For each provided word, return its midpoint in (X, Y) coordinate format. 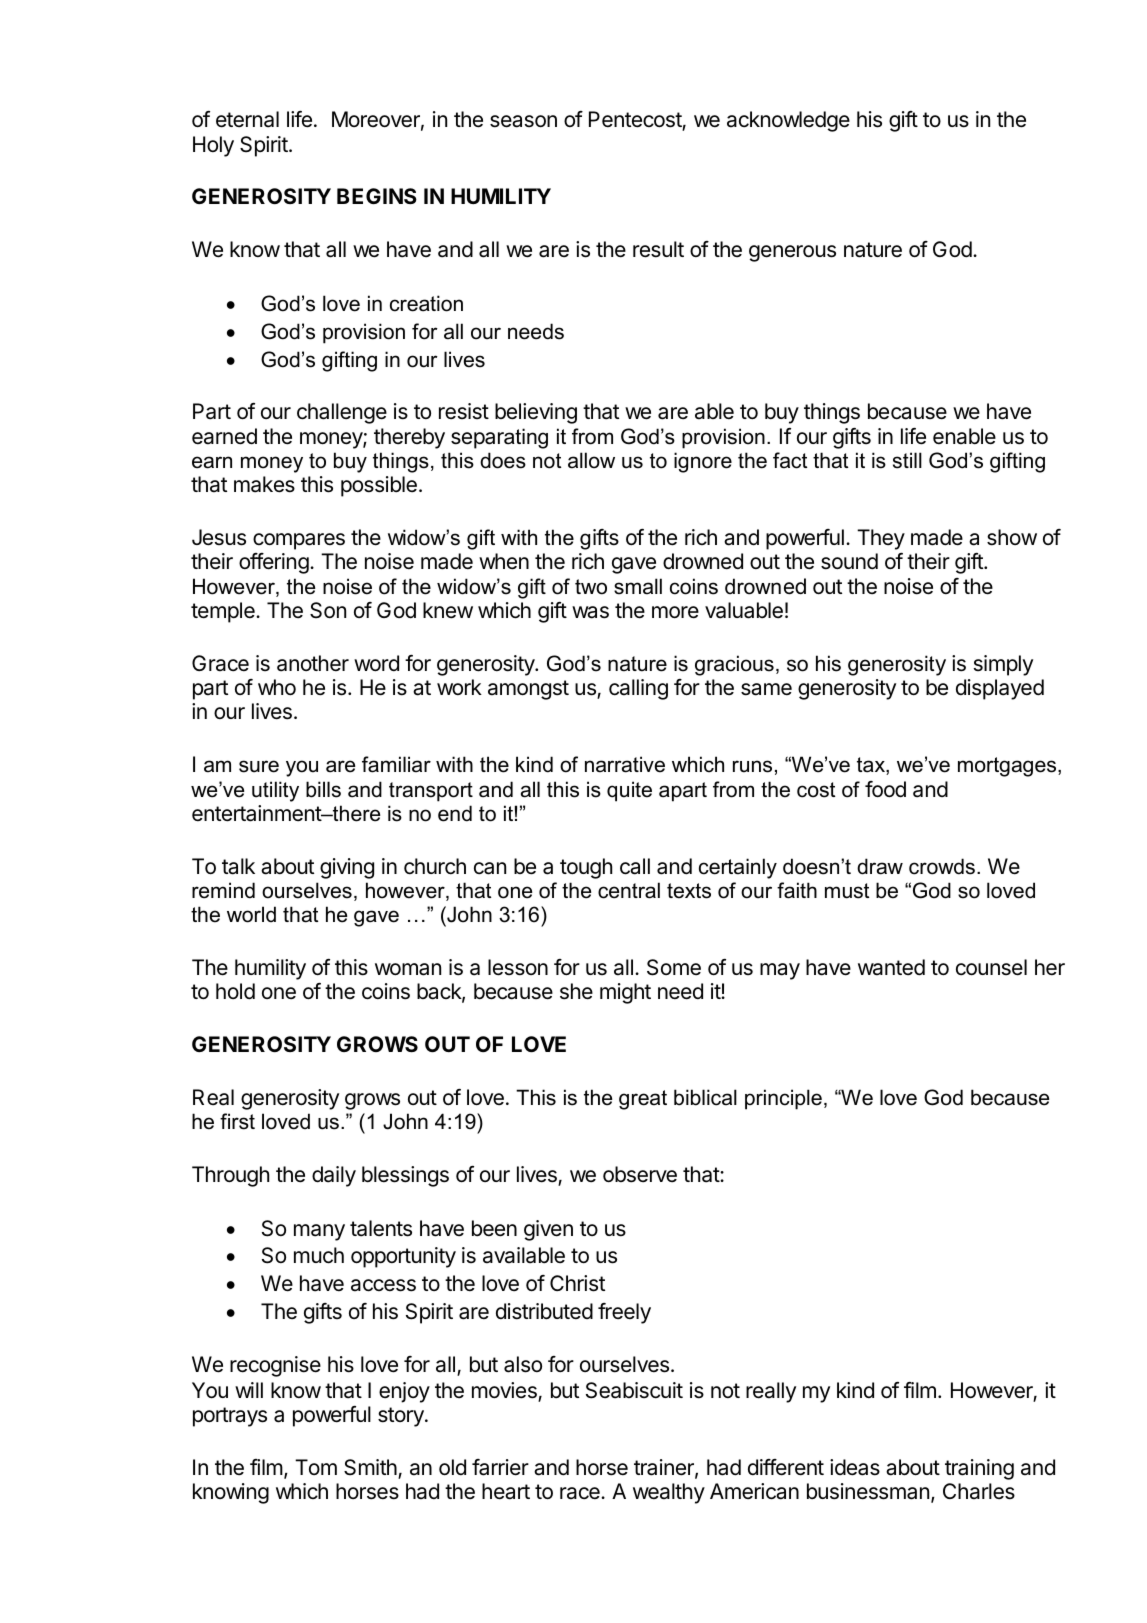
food (885, 789)
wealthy (669, 1493)
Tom (316, 1467)
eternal (247, 119)
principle (783, 1099)
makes (264, 484)
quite (629, 791)
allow (591, 460)
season (523, 121)
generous (792, 253)
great (643, 1100)
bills (323, 789)
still (907, 460)
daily (334, 1176)
